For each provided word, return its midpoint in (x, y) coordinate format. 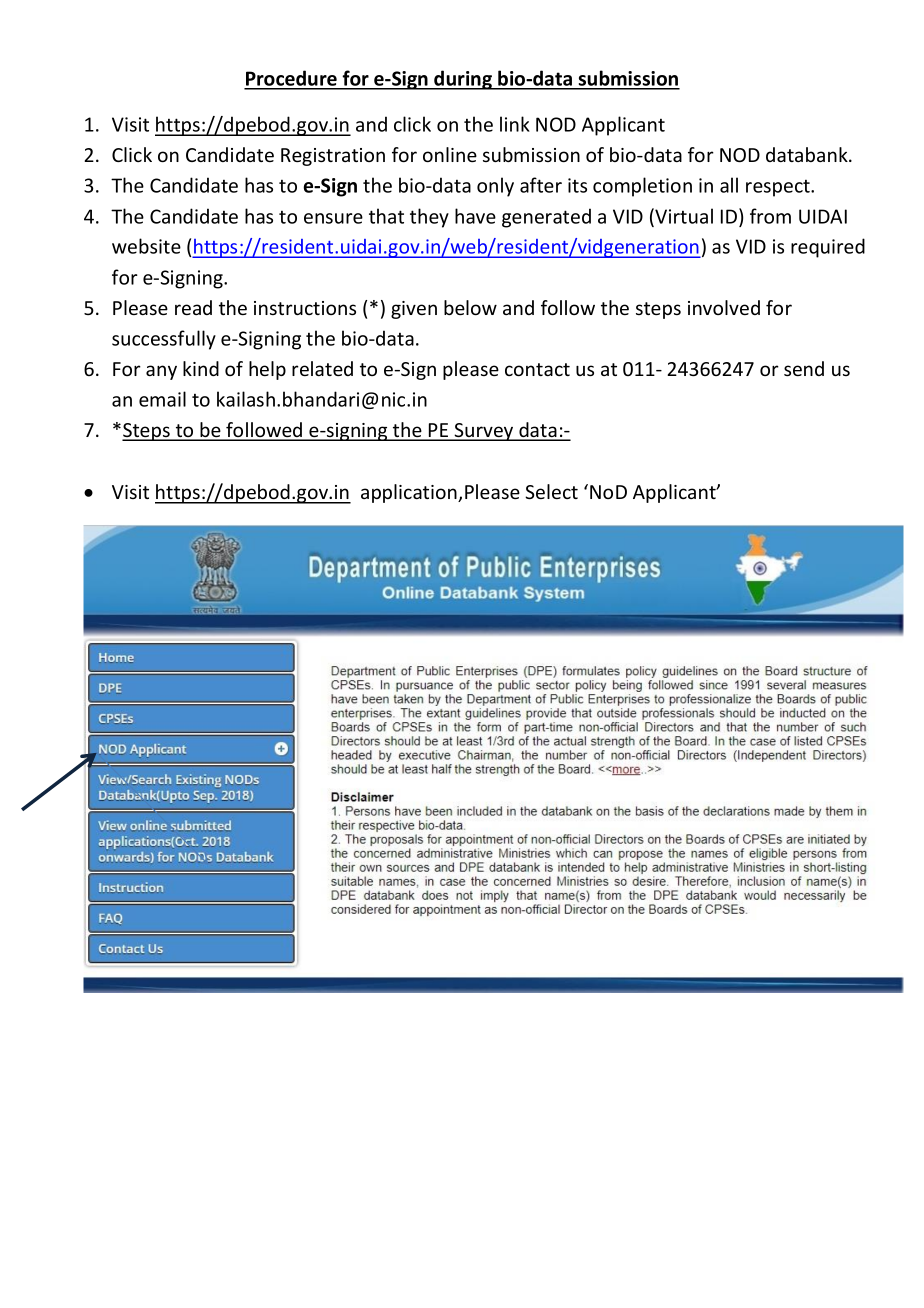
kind (201, 368)
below (470, 307)
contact (537, 369)
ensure (333, 218)
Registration (333, 157)
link (515, 124)
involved (724, 307)
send (804, 368)
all (729, 185)
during (463, 80)
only (495, 187)
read (193, 307)
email (162, 399)
